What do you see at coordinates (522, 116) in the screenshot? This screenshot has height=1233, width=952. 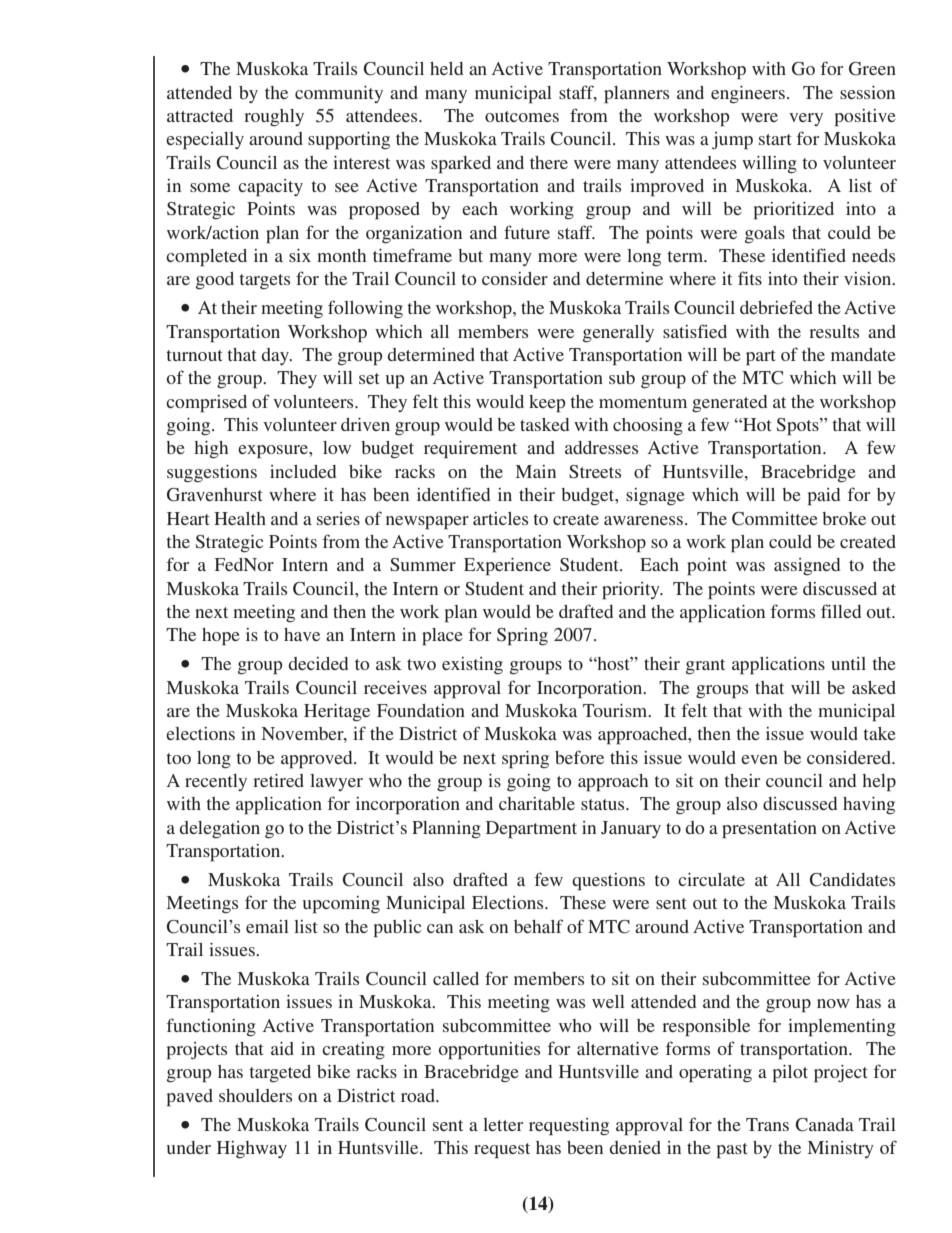 I see `outcomes` at bounding box center [522, 116].
